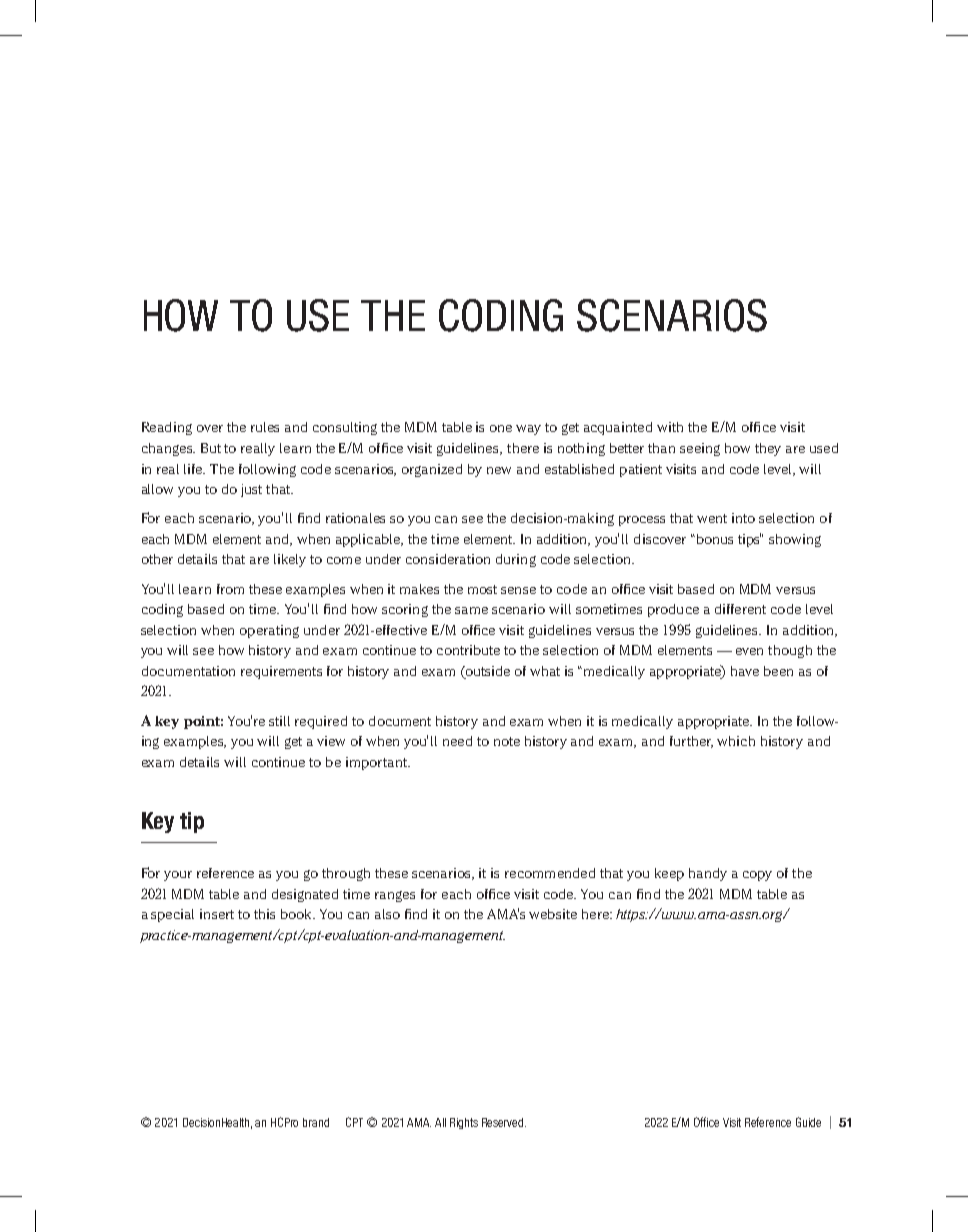 The height and width of the screenshot is (1232, 968). I want to click on brand, so click(316, 1122).
